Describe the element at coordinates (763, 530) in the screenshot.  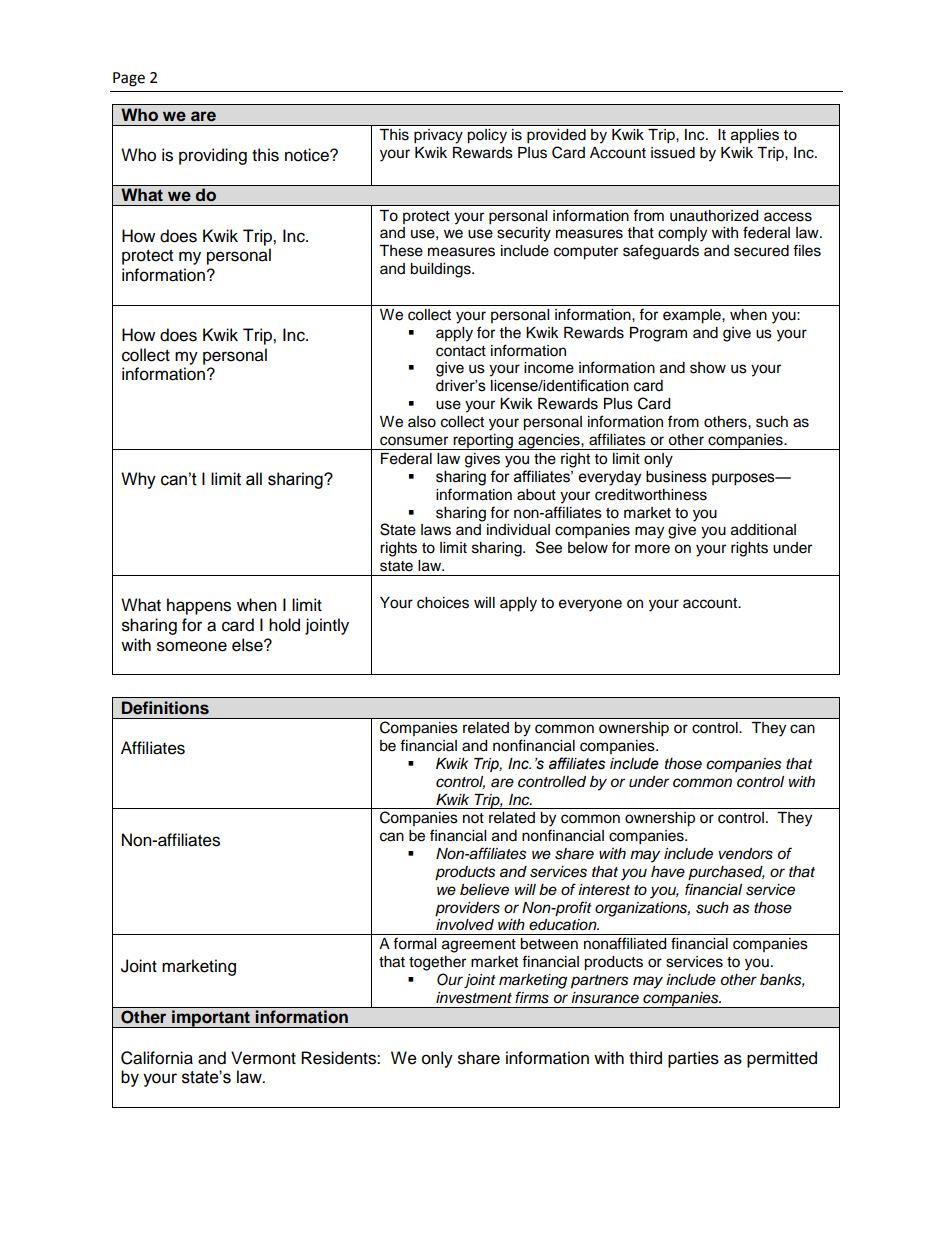
I see `additional` at that location.
